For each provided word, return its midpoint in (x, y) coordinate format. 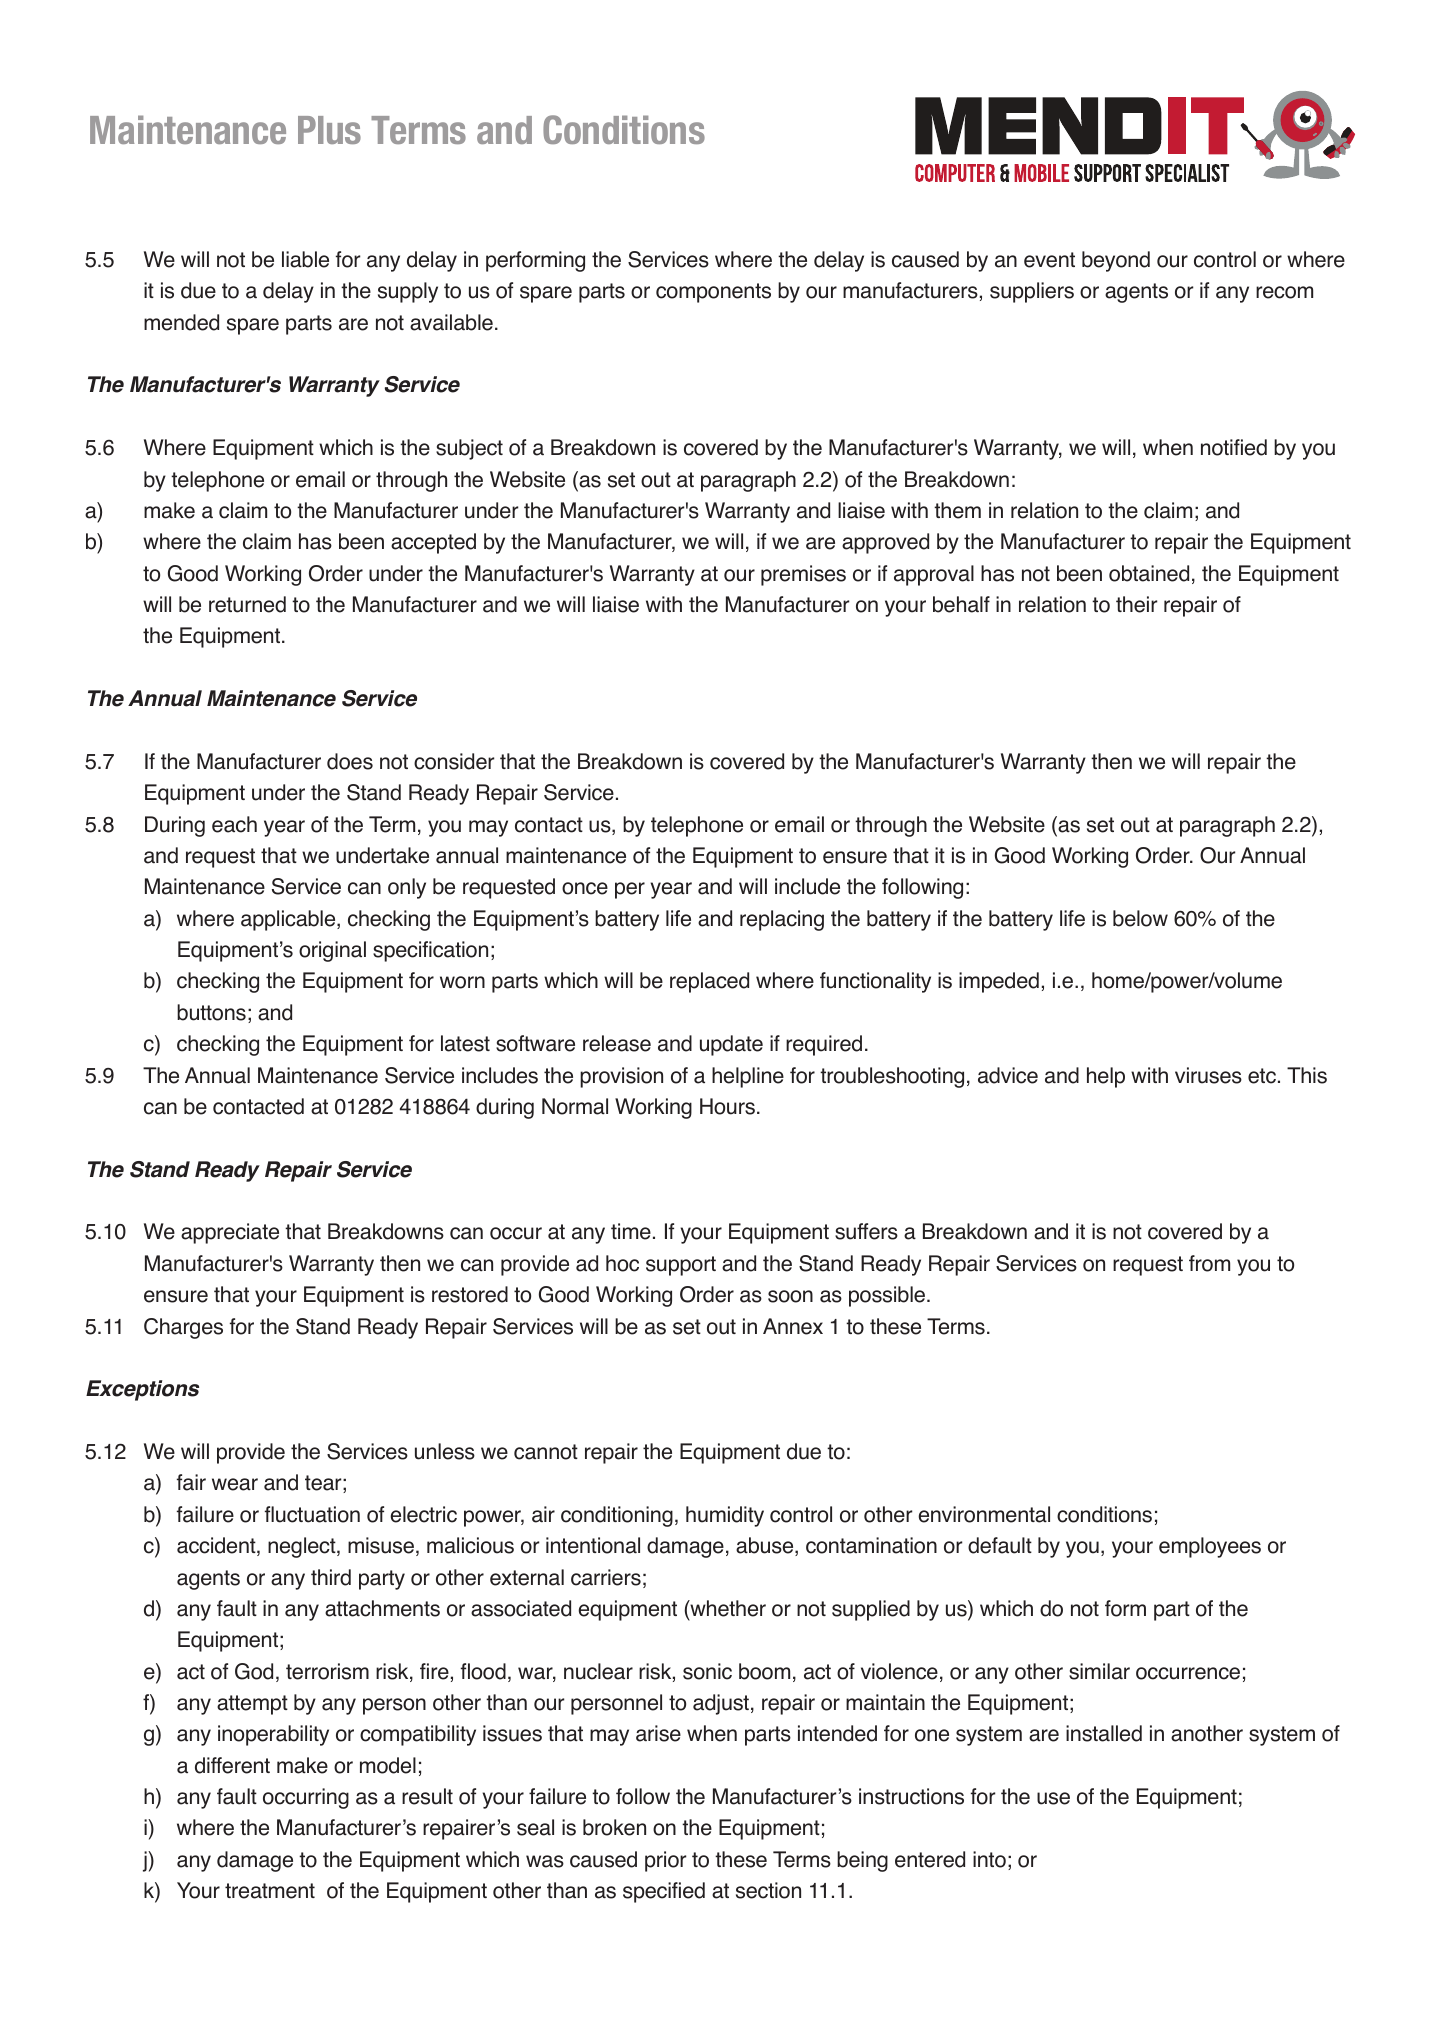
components (713, 293)
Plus (329, 130)
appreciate (230, 1233)
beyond (1116, 261)
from (1209, 1263)
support (681, 1266)
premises (803, 575)
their (1137, 604)
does (350, 761)
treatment (270, 1891)
